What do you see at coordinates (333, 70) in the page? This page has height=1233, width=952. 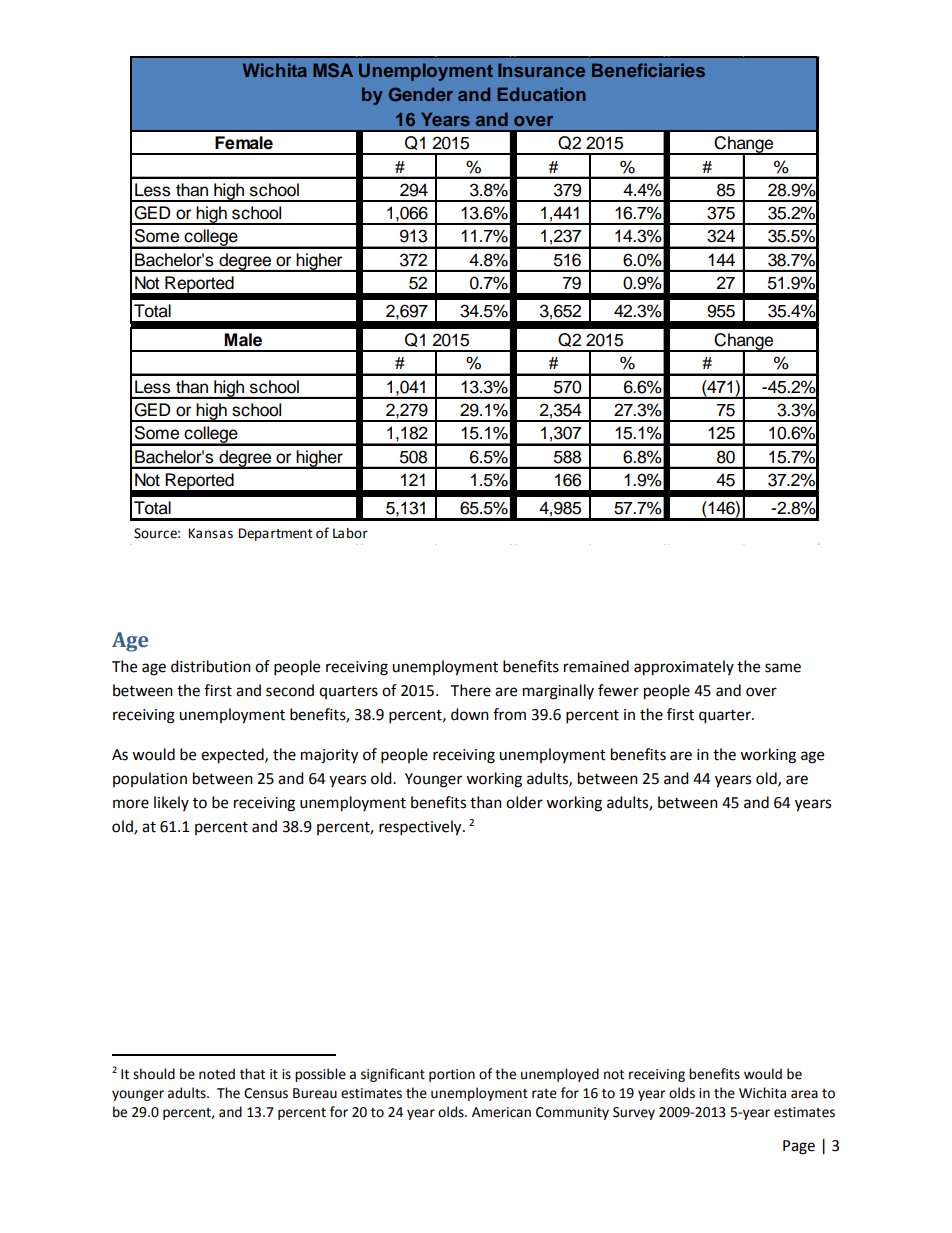 I see `MSA` at bounding box center [333, 70].
